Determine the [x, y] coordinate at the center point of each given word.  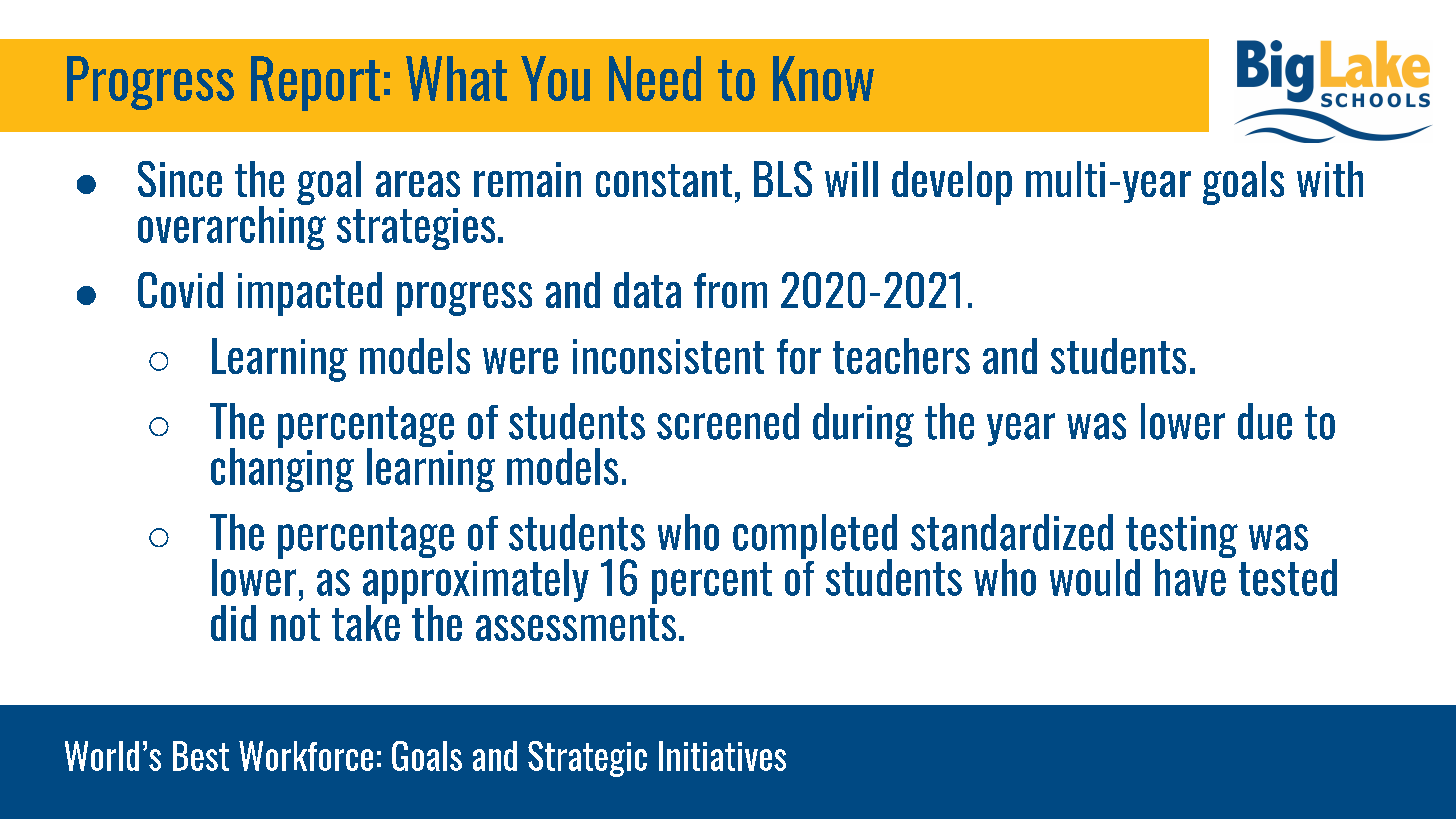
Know [823, 78]
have [1191, 576]
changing [282, 469]
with [1330, 179]
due [1265, 421]
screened [728, 421]
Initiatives [722, 756]
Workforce [306, 756]
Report [315, 83]
